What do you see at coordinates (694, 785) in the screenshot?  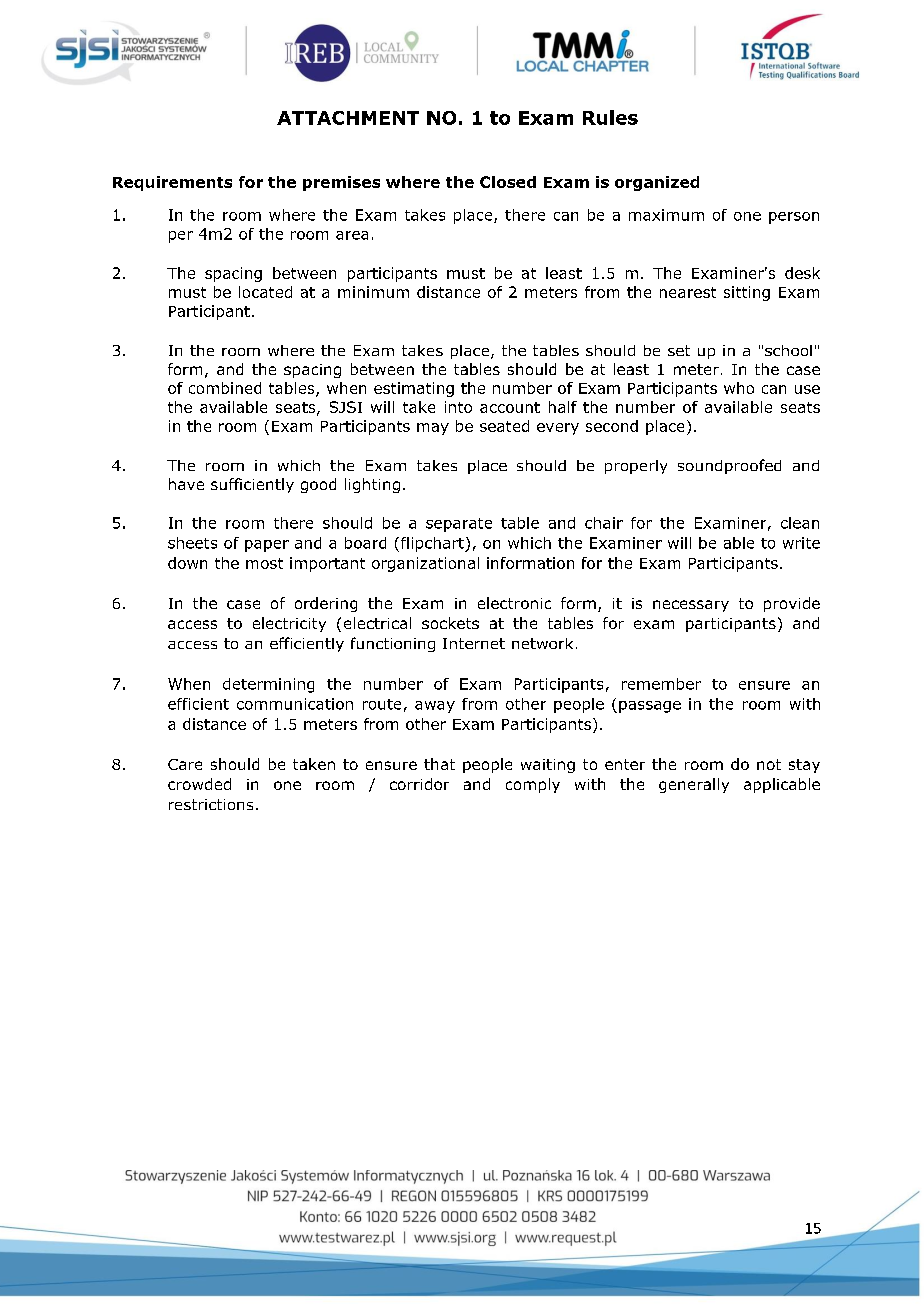 I see `generally` at bounding box center [694, 785].
